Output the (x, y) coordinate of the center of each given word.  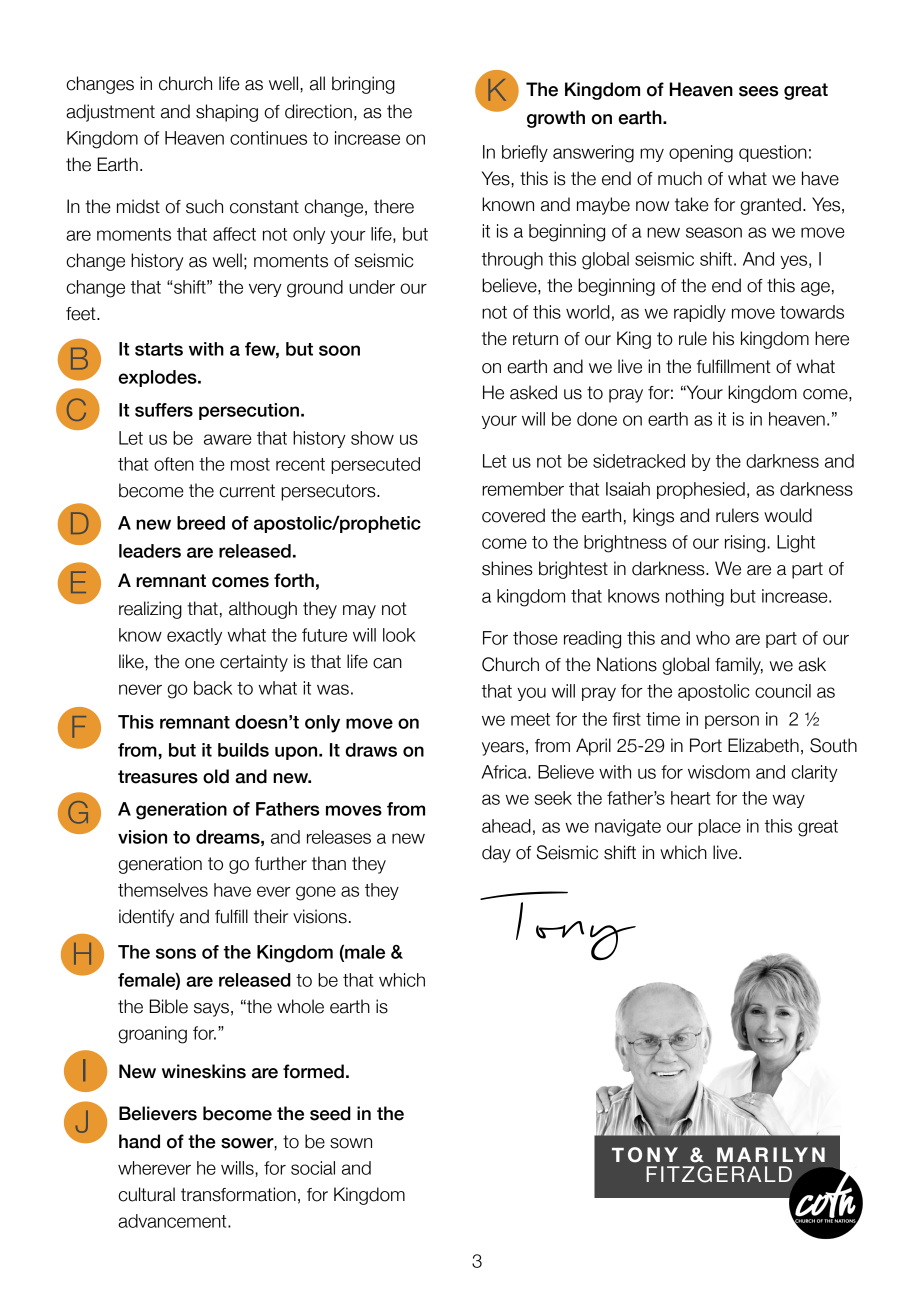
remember (523, 489)
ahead (506, 826)
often (174, 464)
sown (351, 1143)
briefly (525, 153)
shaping (227, 113)
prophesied (701, 490)
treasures (158, 777)
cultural (146, 1194)
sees (758, 91)
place (719, 827)
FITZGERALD (719, 1174)
